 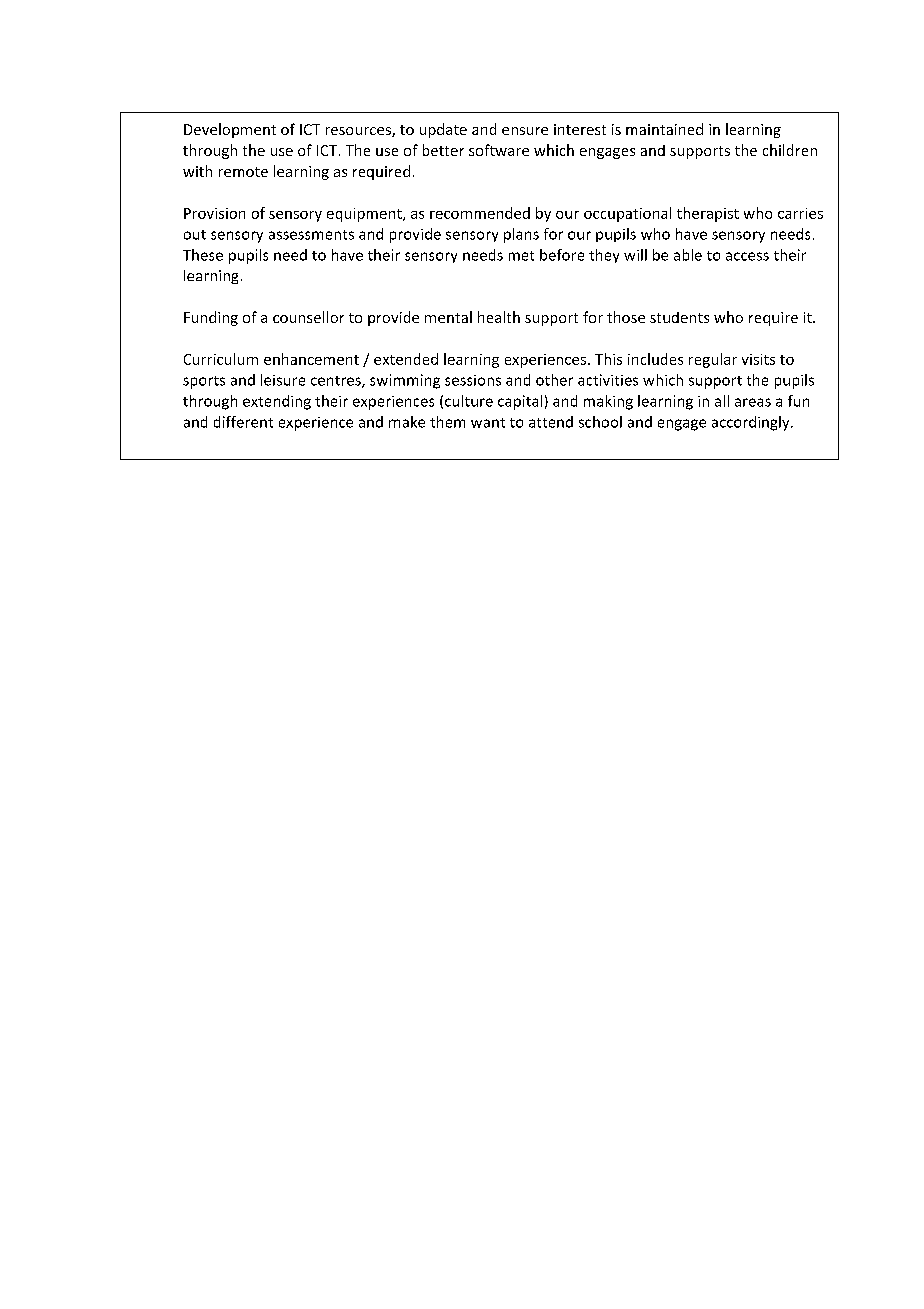 What do you see at coordinates (499, 317) in the screenshot?
I see `health` at bounding box center [499, 317].
